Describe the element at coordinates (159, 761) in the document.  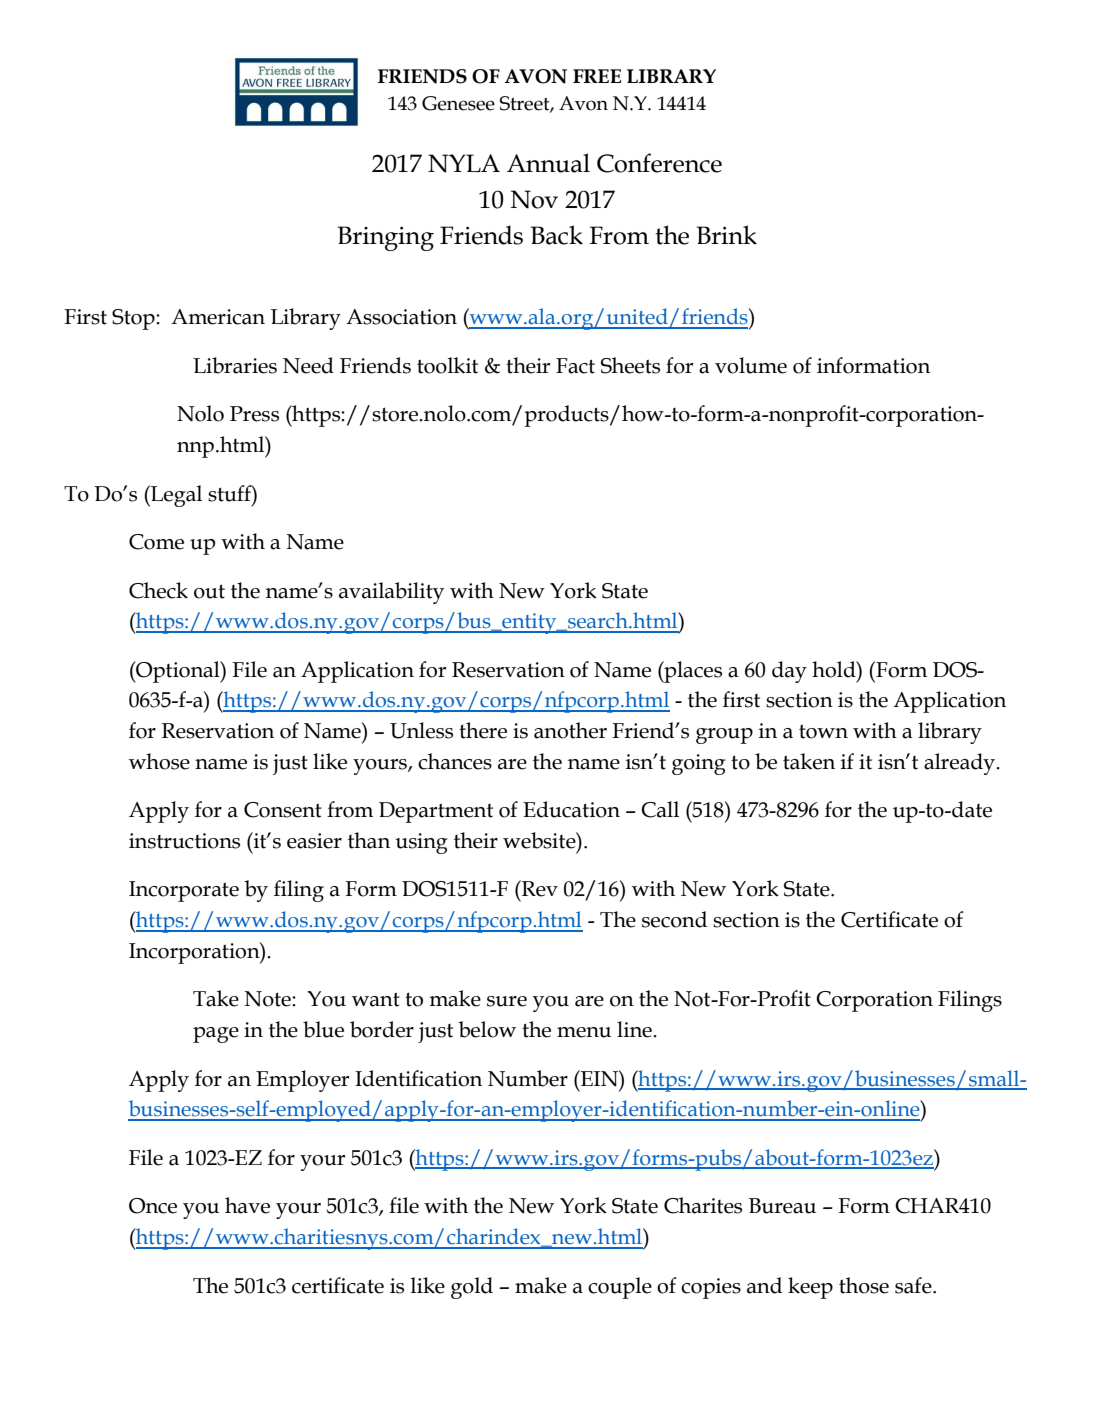
I see `whose` at that location.
